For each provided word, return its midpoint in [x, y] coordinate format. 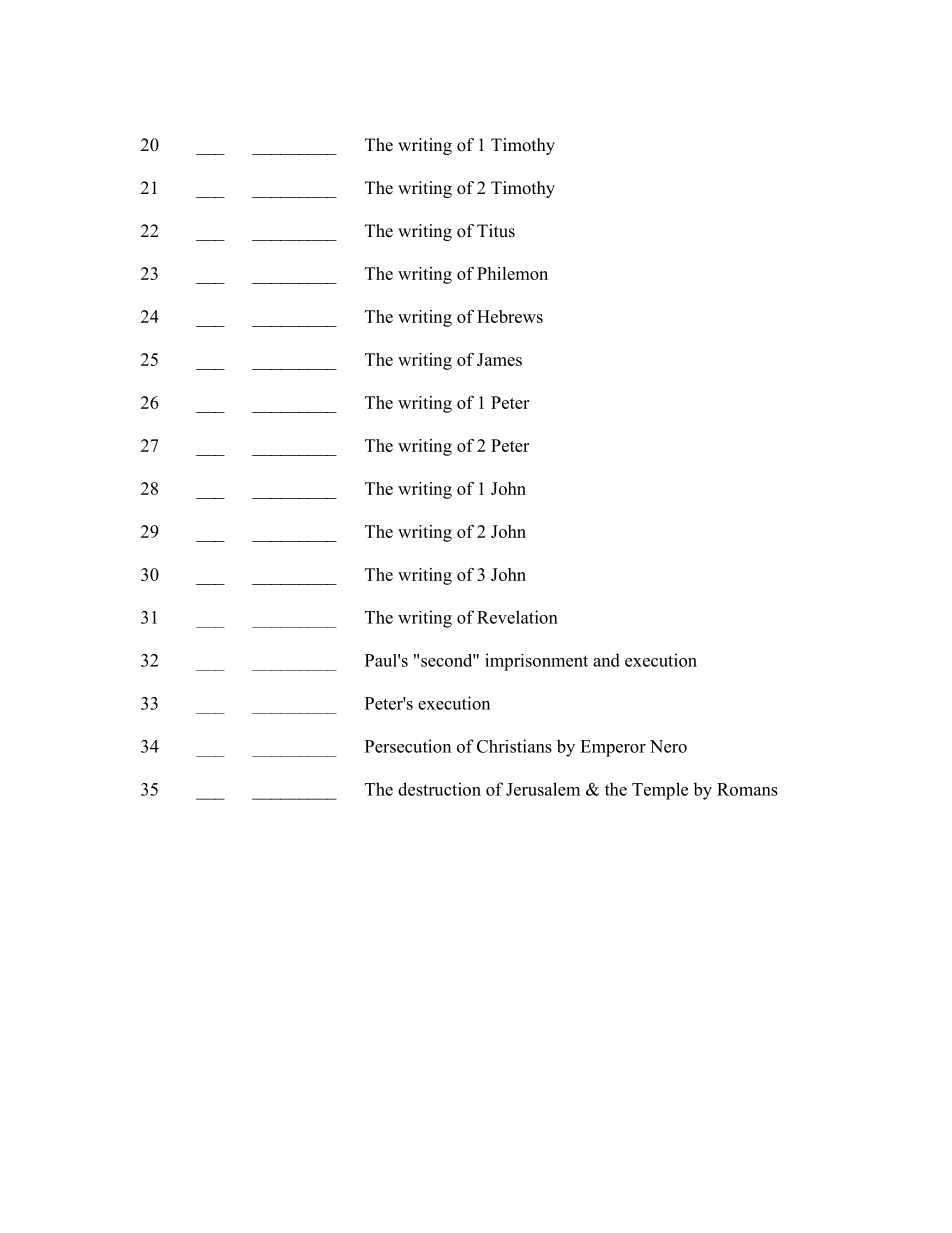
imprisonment [536, 662]
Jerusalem [543, 789]
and [606, 660]
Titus [496, 231]
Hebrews [510, 316]
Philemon [512, 273]
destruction [439, 789]
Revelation [517, 617]
